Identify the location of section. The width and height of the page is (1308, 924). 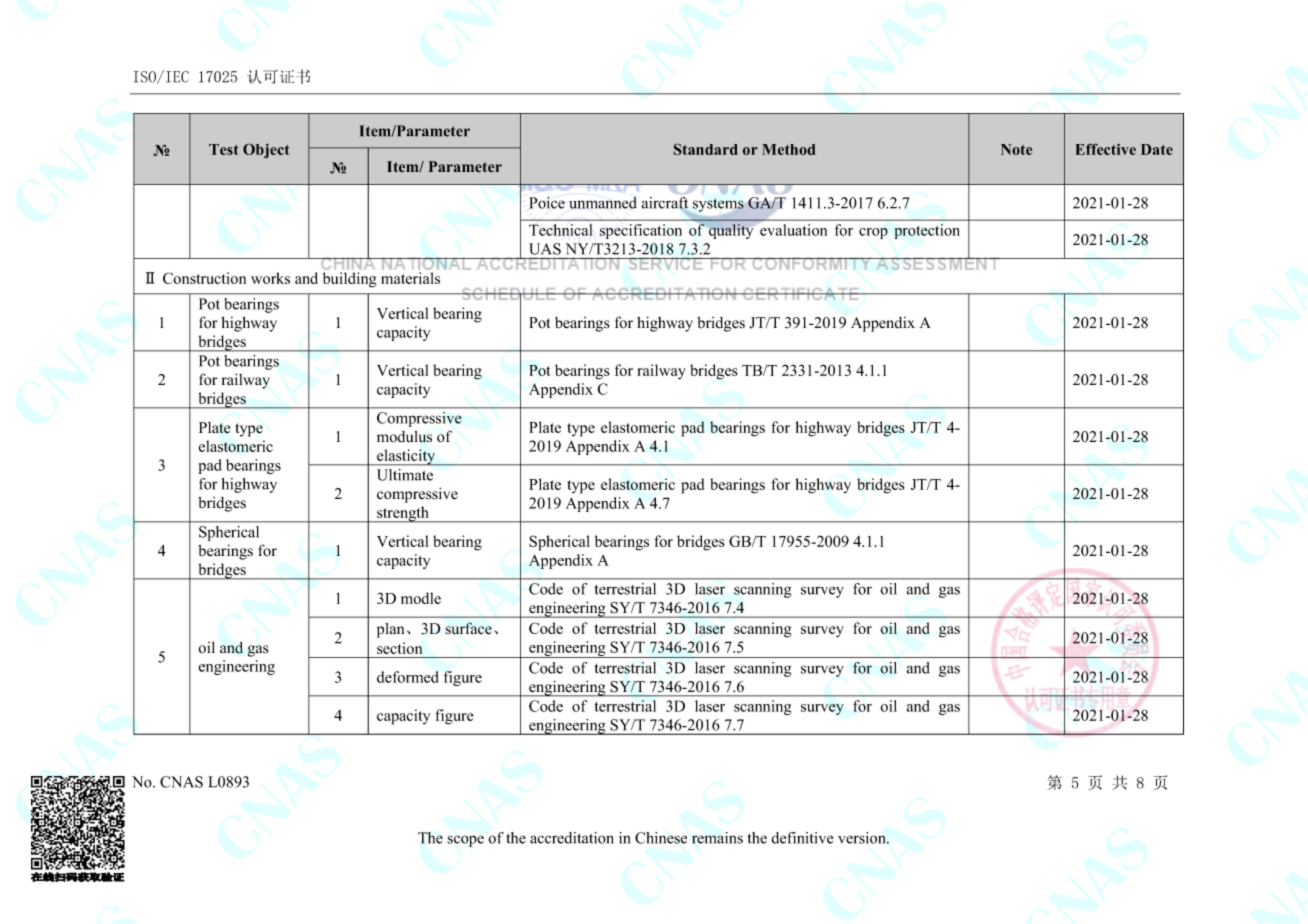
(399, 648).
